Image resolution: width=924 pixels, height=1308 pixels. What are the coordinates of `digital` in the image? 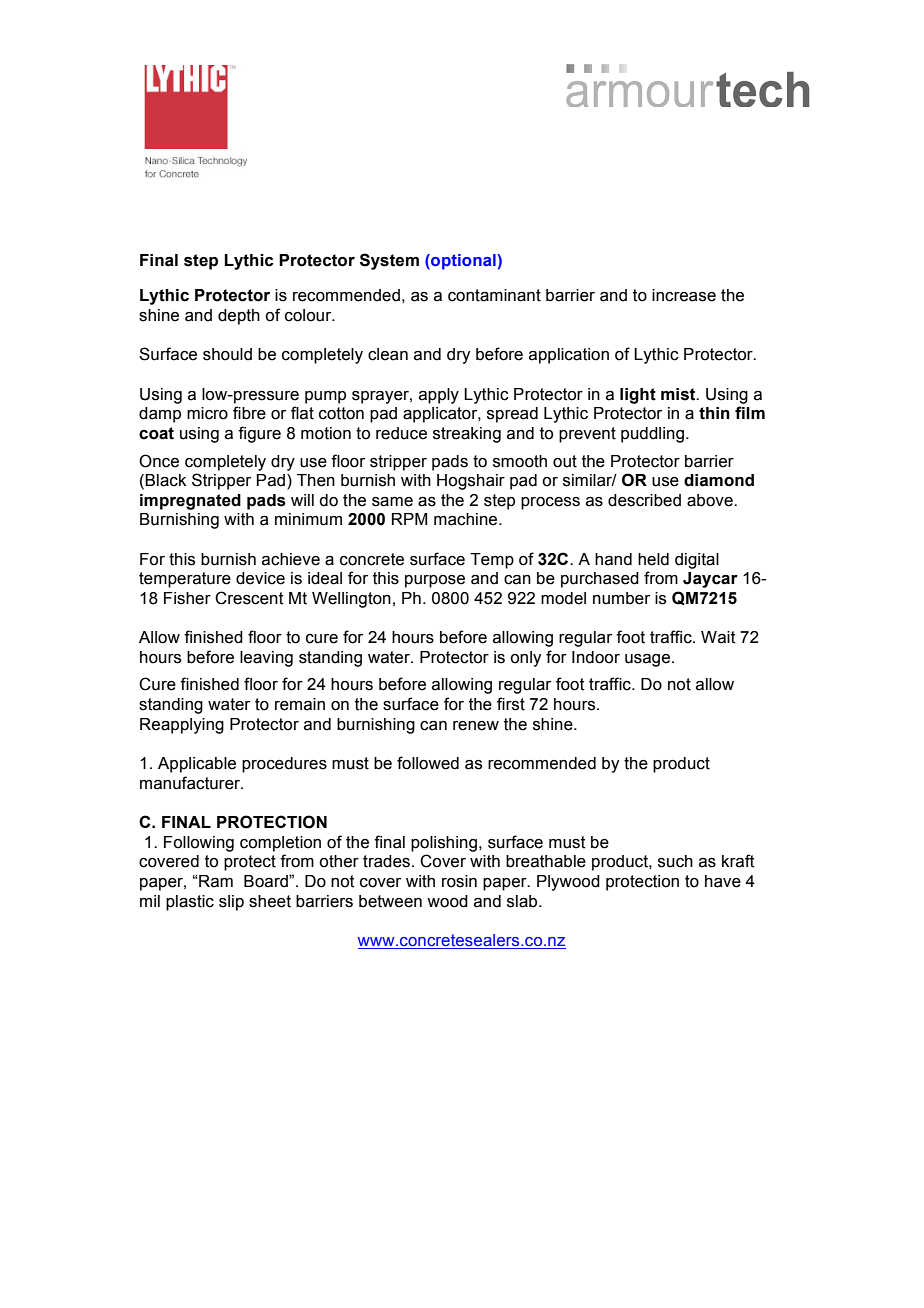 It's located at (697, 561).
